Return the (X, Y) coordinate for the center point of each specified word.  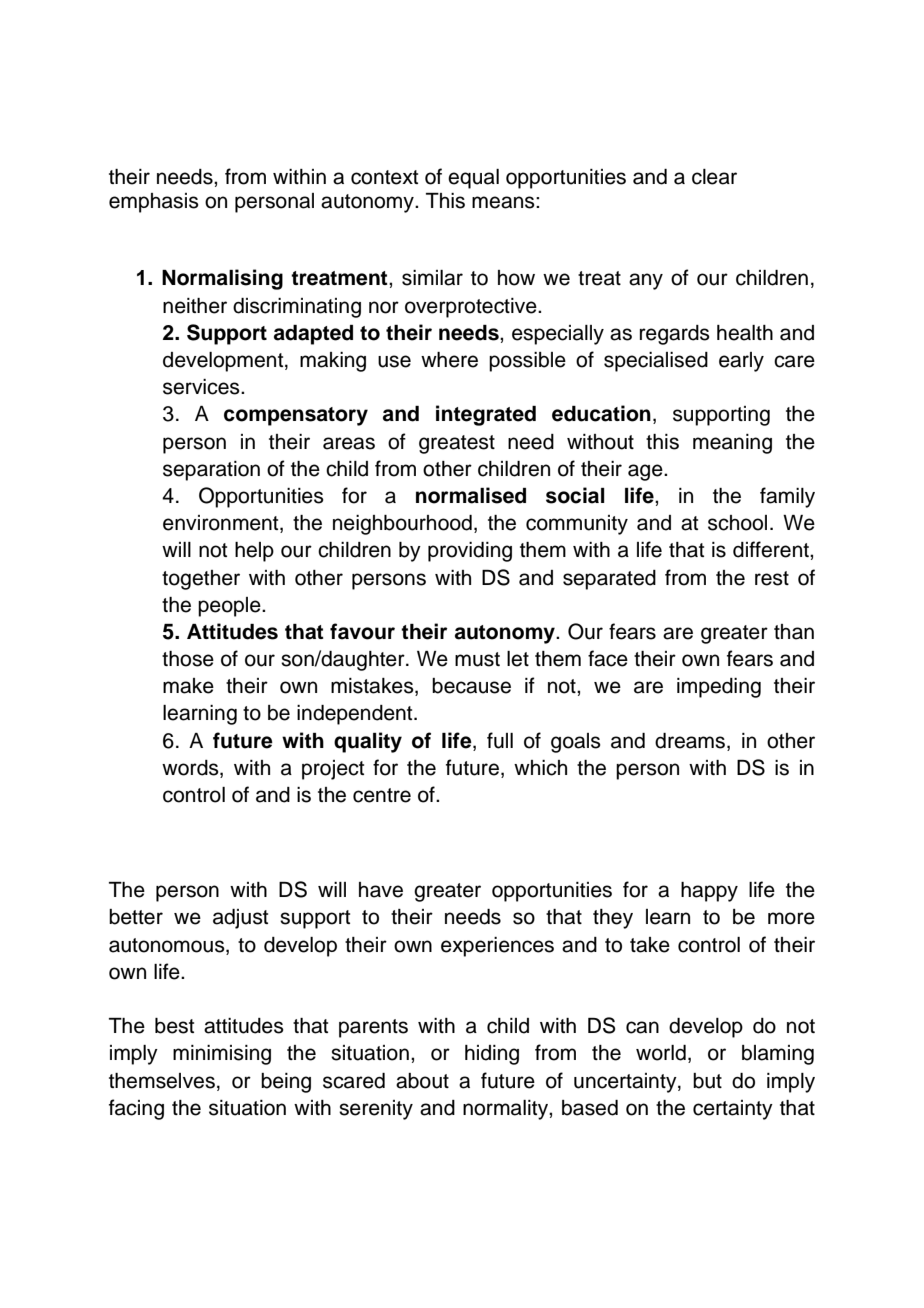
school (737, 523)
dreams (691, 741)
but (707, 1081)
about (422, 1081)
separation (211, 471)
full (500, 740)
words (191, 769)
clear (714, 177)
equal (473, 179)
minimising (222, 1055)
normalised (471, 495)
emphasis (154, 203)
